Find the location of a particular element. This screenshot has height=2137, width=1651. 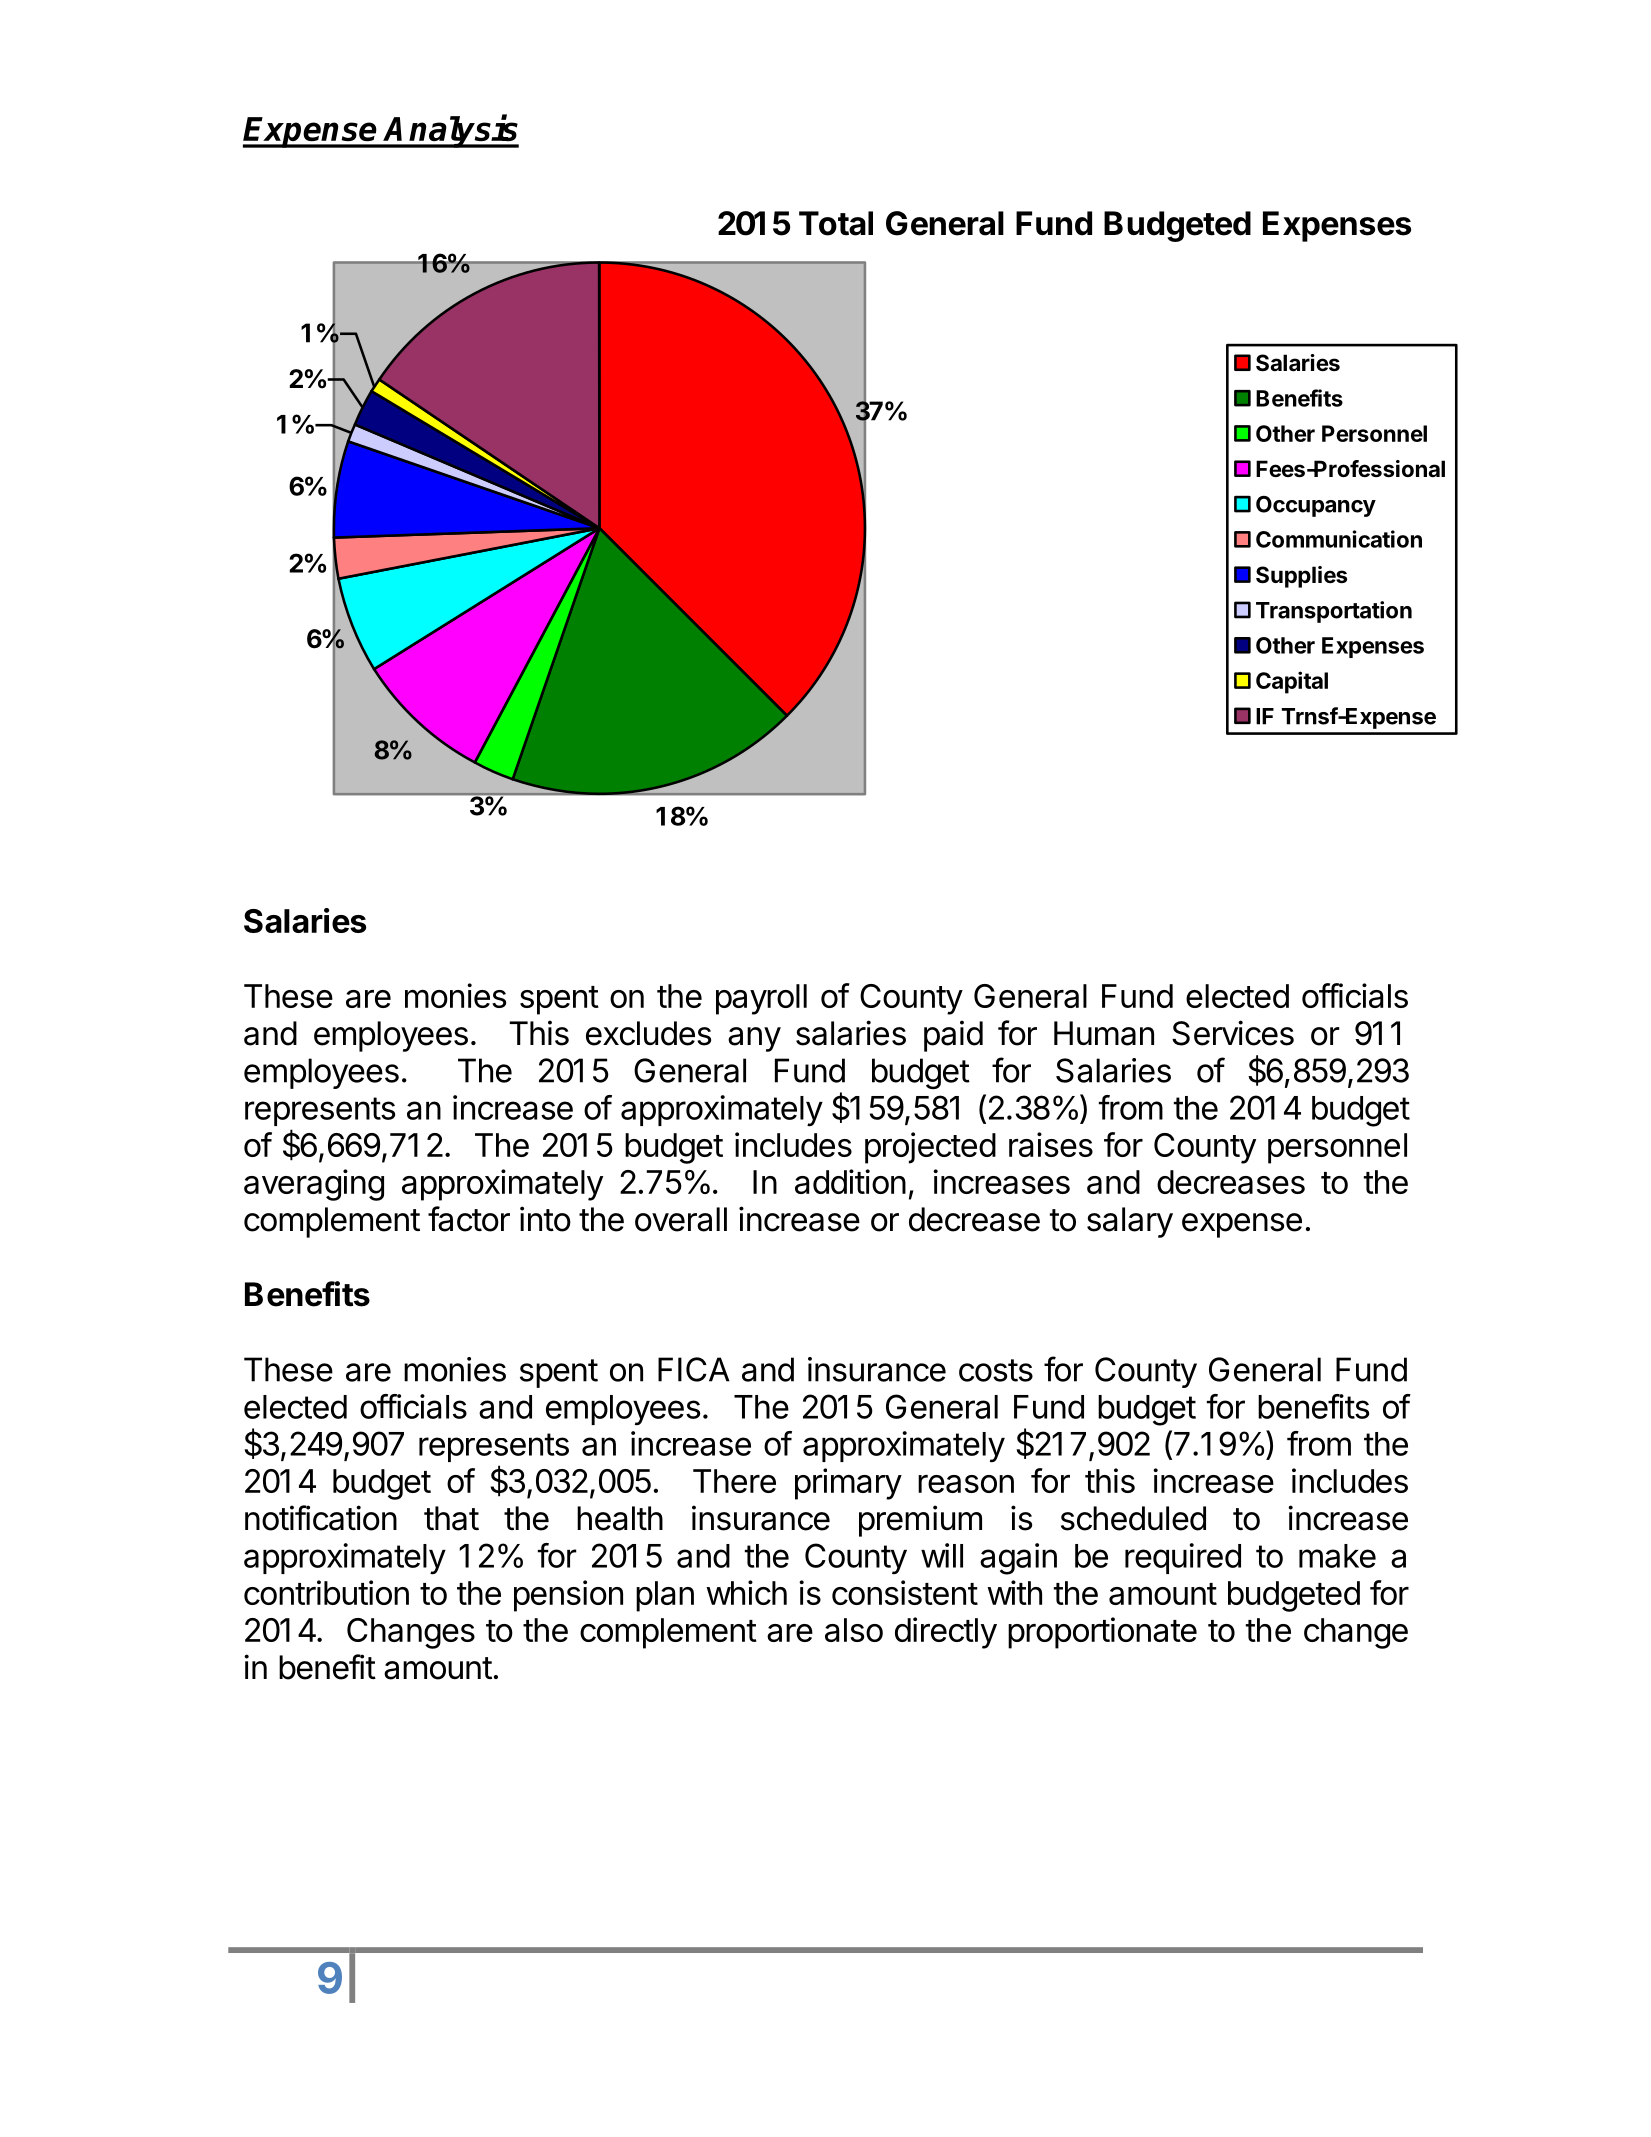

Communication is located at coordinates (1339, 539).
